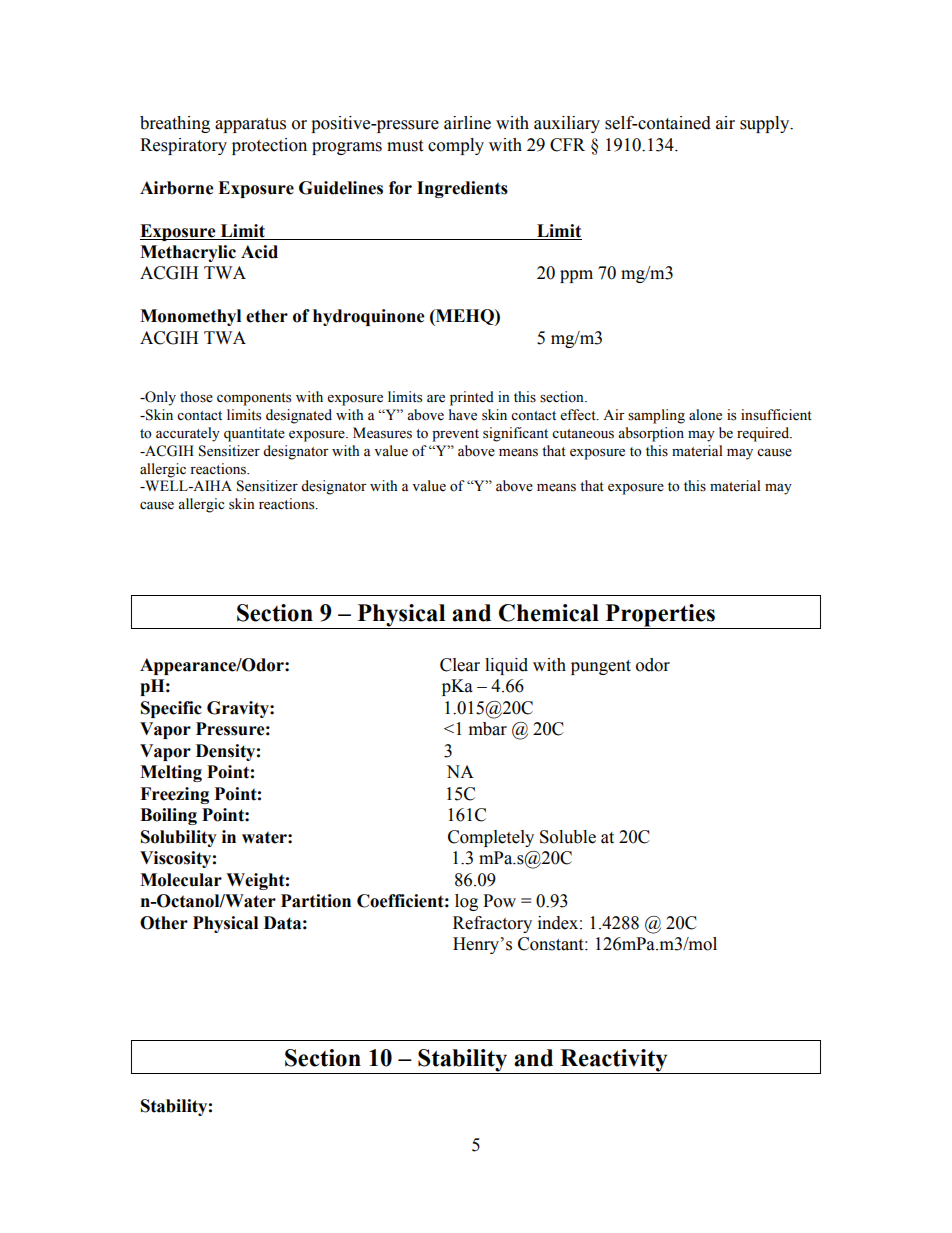  What do you see at coordinates (492, 924) in the screenshot?
I see `Refractory` at bounding box center [492, 924].
